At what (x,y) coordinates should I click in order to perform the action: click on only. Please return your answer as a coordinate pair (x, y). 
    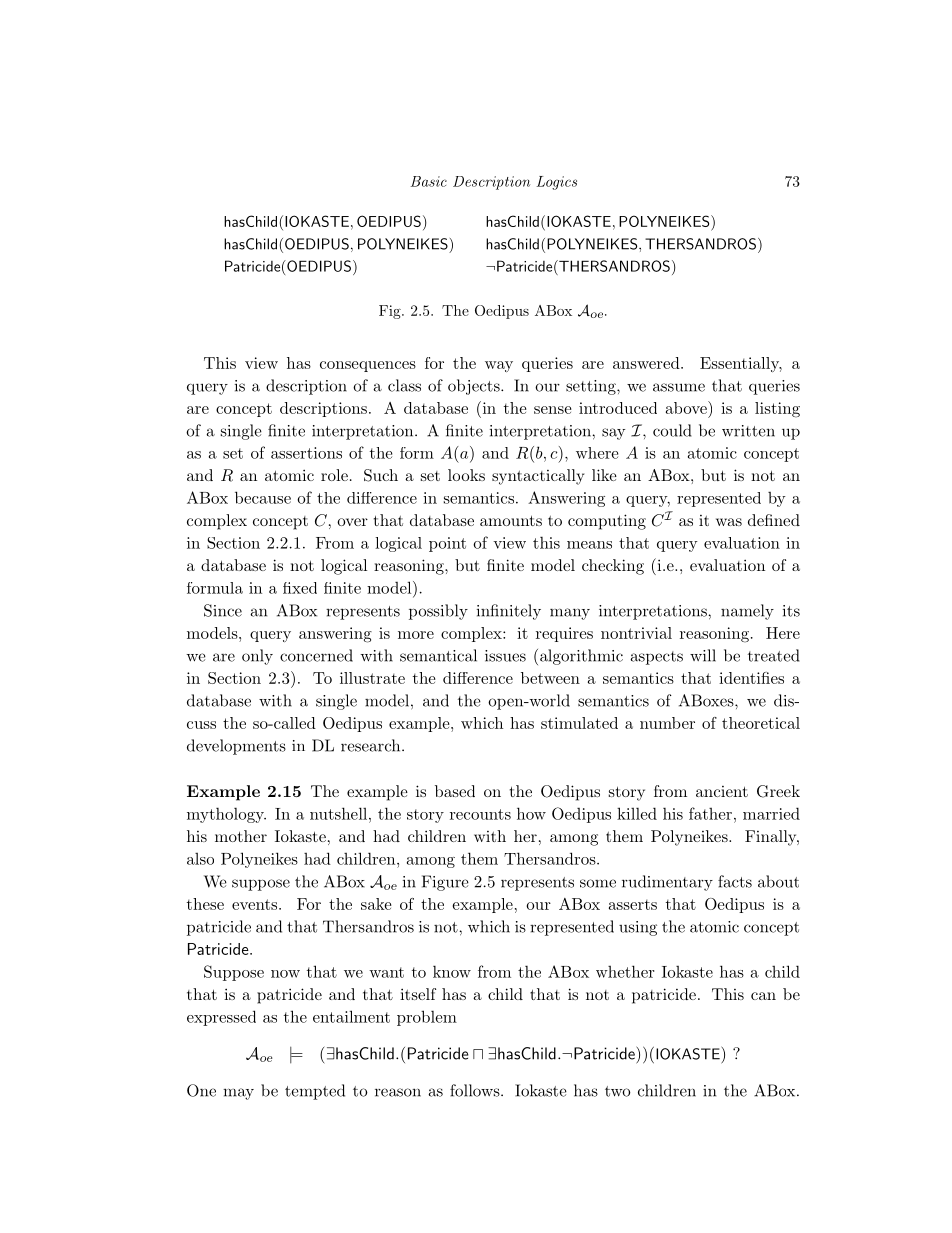
    Looking at the image, I should click on (257, 657).
